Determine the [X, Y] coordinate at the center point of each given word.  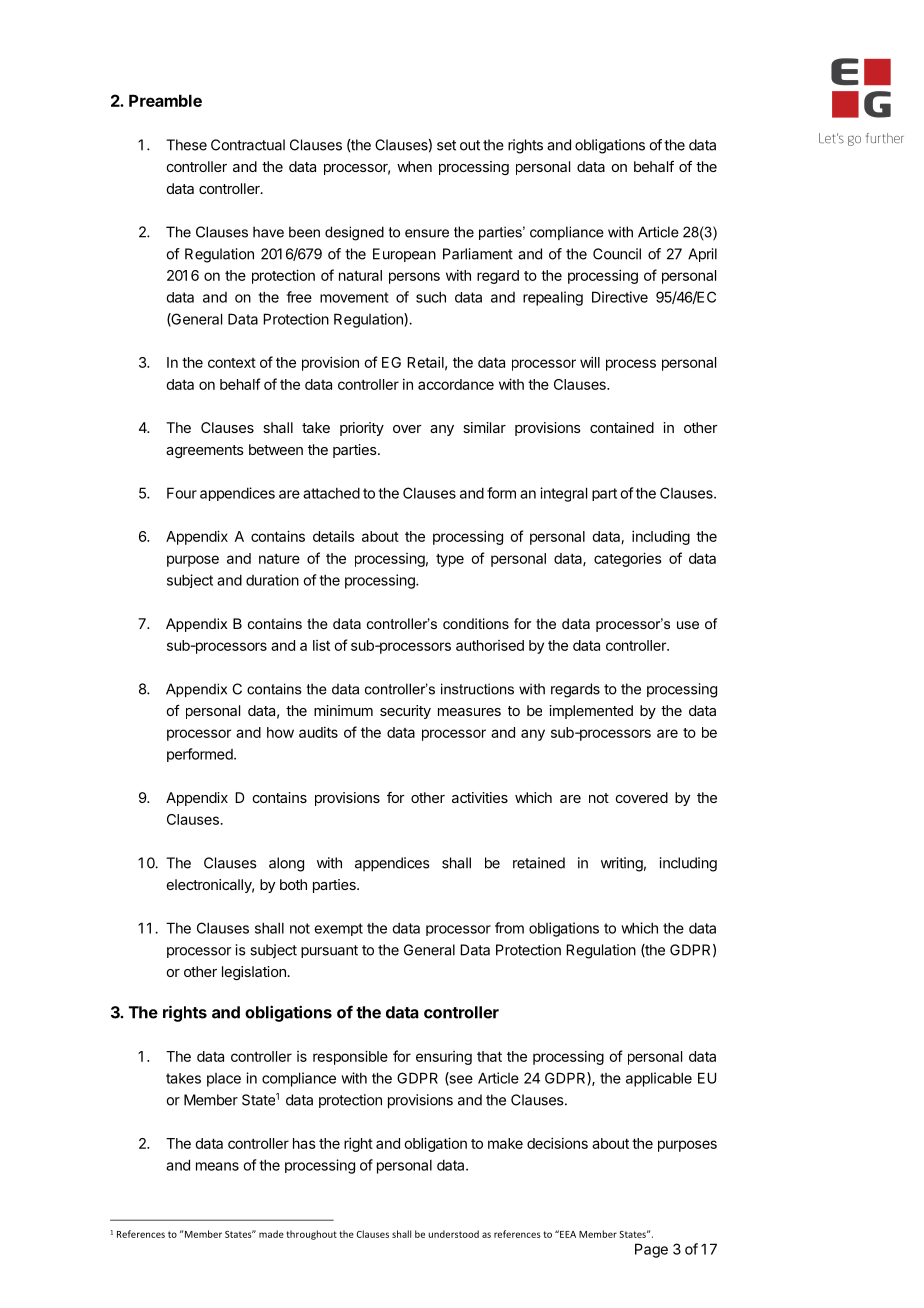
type [450, 560]
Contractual [248, 145]
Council [617, 254]
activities [480, 797]
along [286, 864]
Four [182, 493]
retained [539, 863]
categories [628, 559]
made [271, 1234]
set [446, 145]
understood [453, 1234]
